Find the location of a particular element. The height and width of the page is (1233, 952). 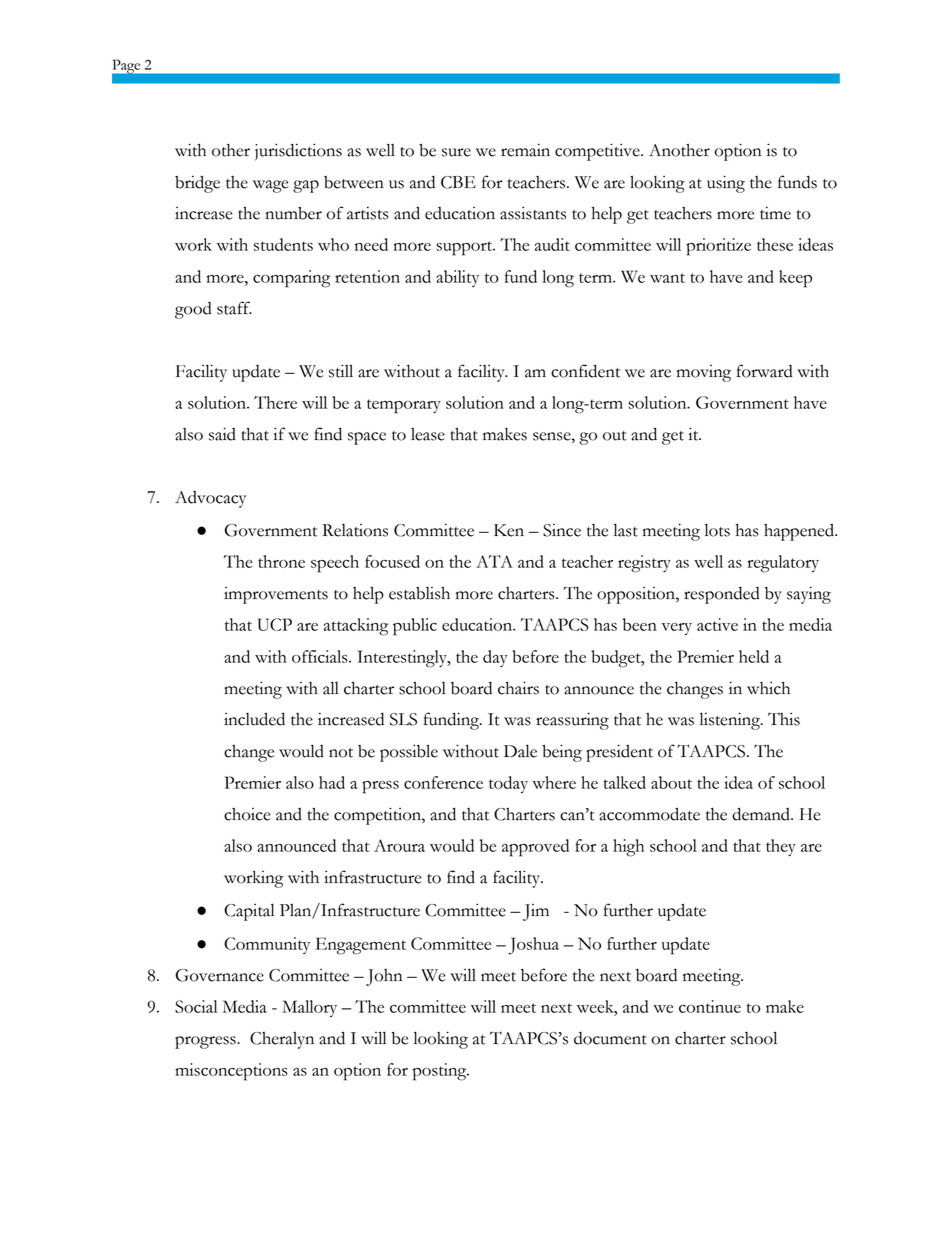

UCP is located at coordinates (275, 624).
